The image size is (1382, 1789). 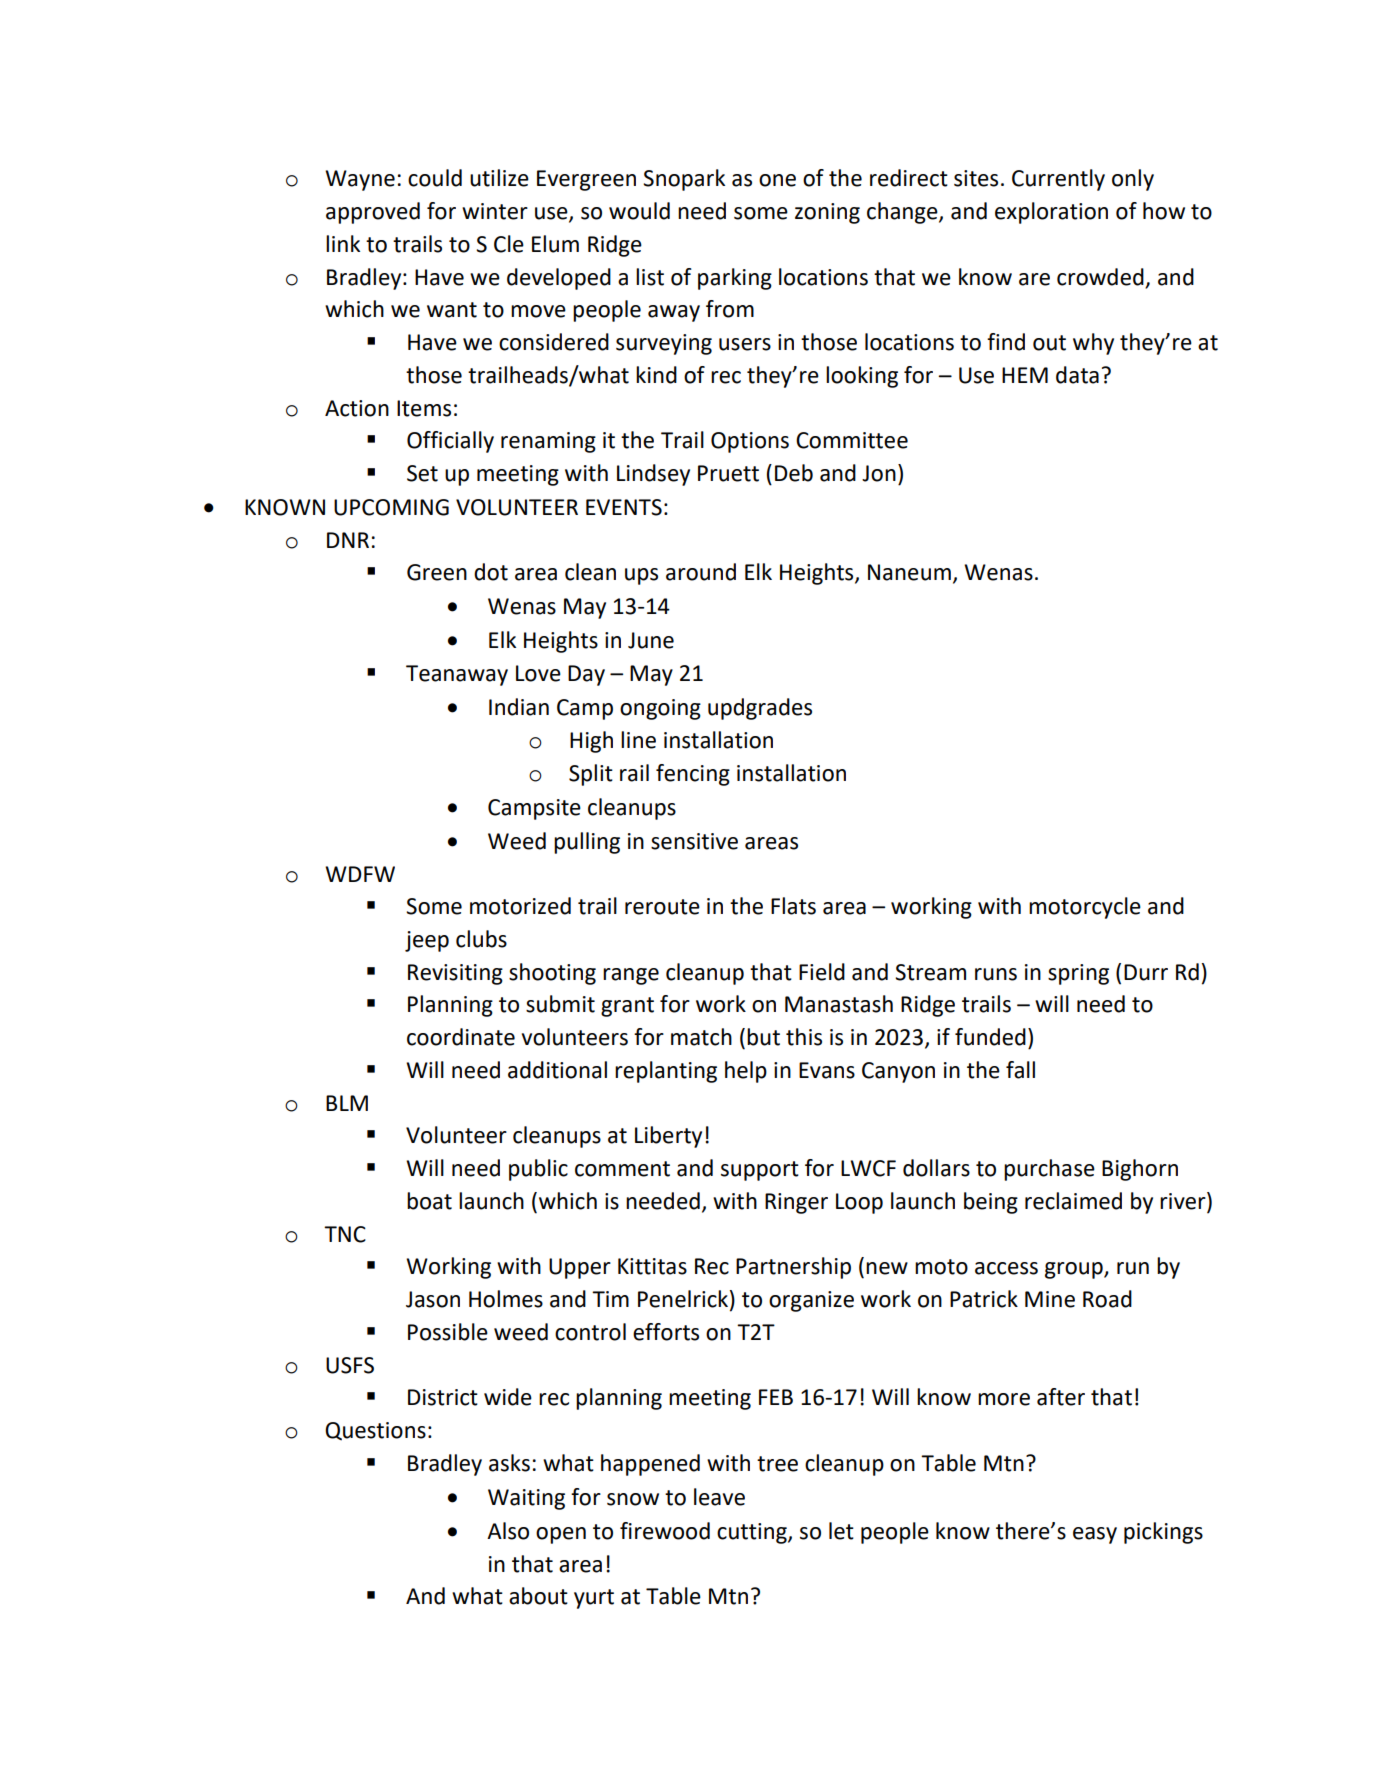 What do you see at coordinates (508, 1531) in the image?
I see `Also` at bounding box center [508, 1531].
